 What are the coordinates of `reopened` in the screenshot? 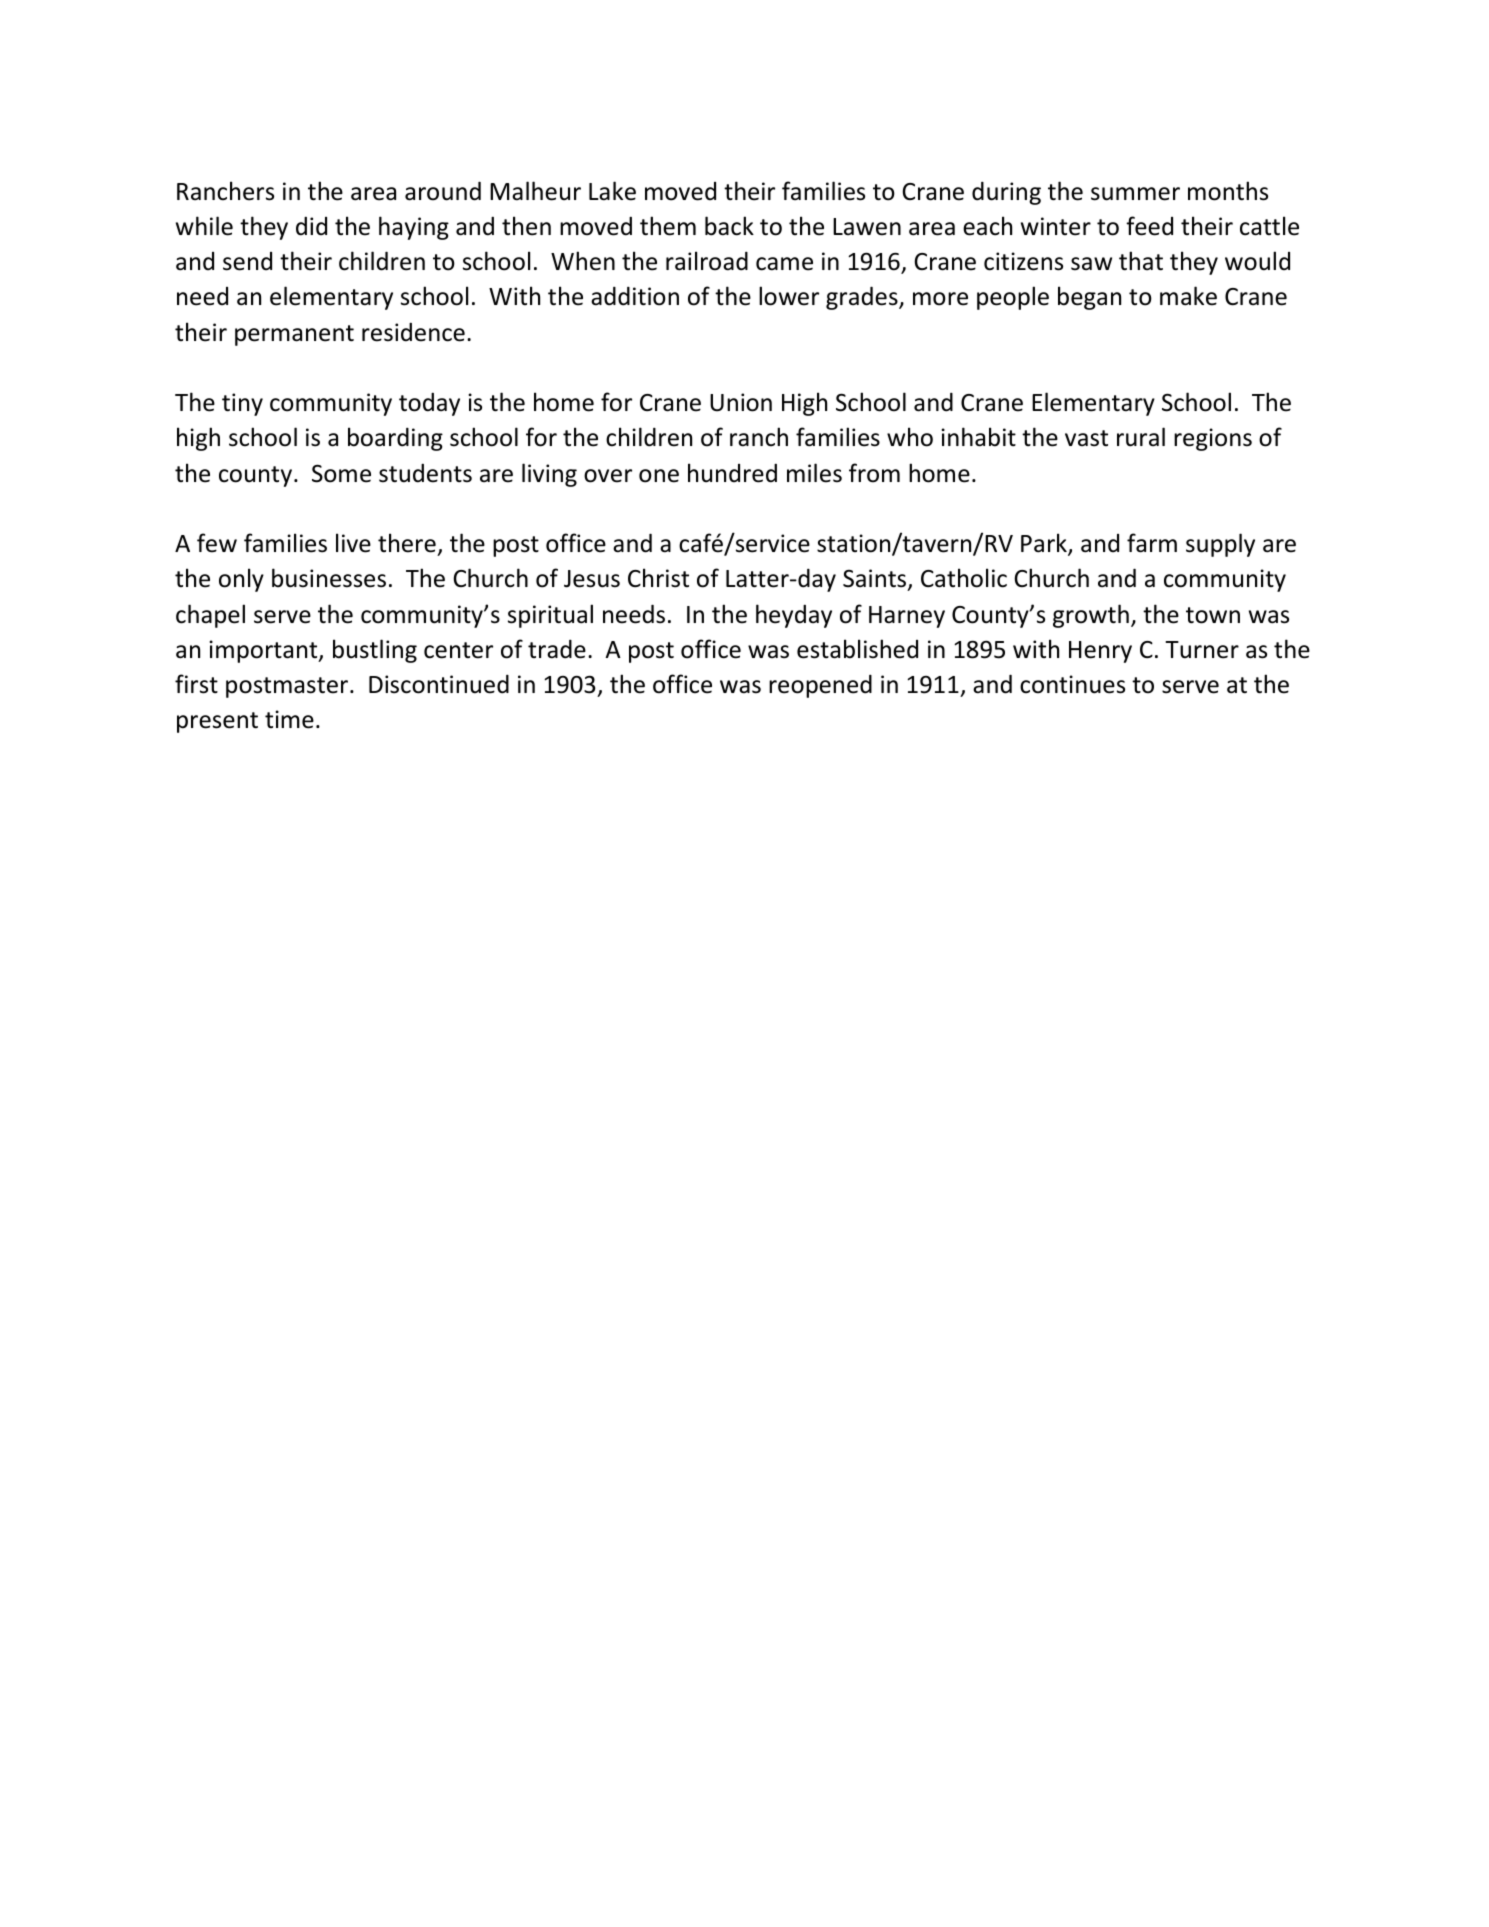 It's located at (820, 686).
